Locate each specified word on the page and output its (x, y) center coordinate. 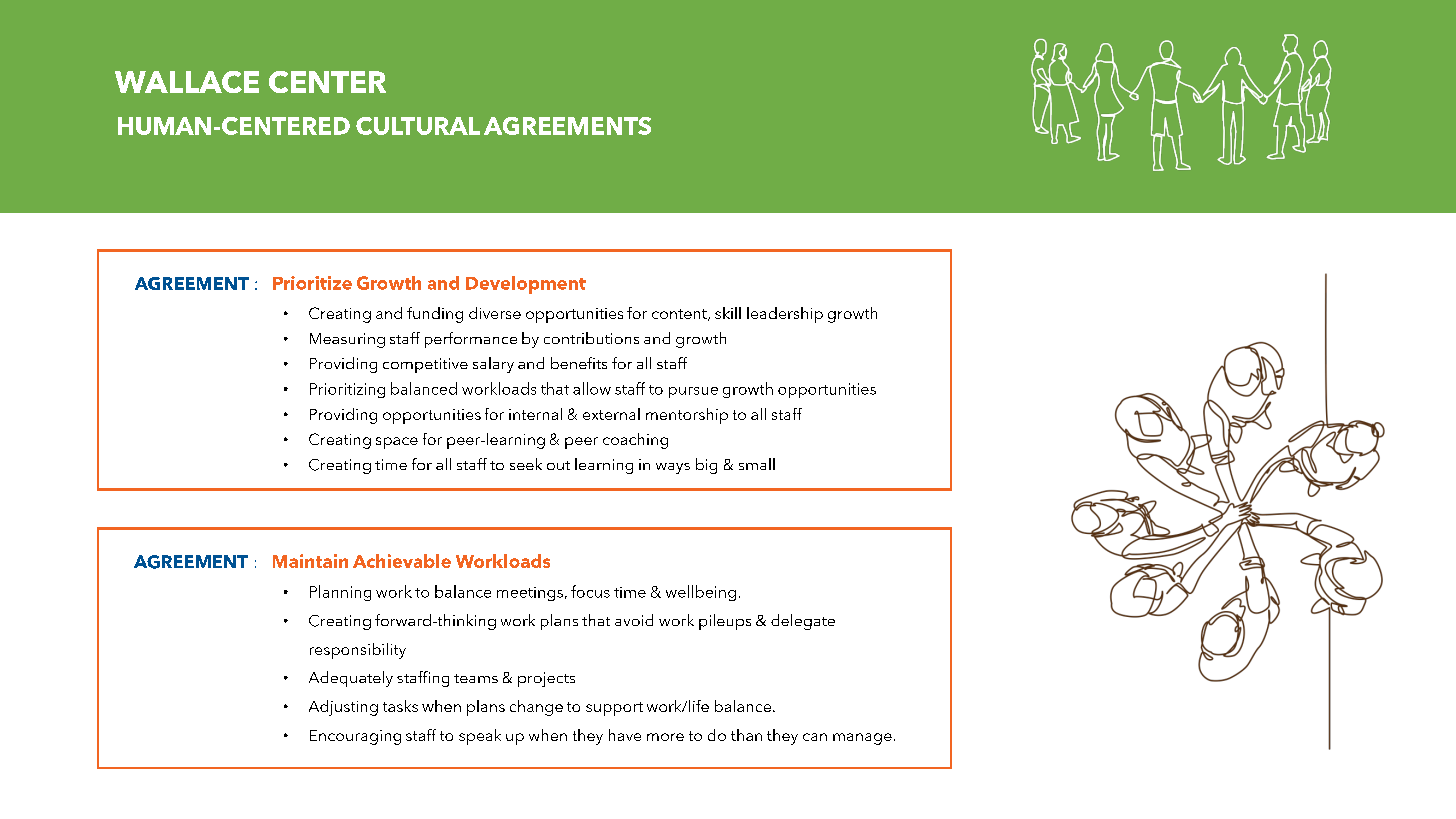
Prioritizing (347, 390)
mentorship (687, 416)
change (536, 708)
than (746, 735)
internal (535, 414)
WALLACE (187, 82)
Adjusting (343, 708)
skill (728, 313)
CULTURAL (418, 126)
